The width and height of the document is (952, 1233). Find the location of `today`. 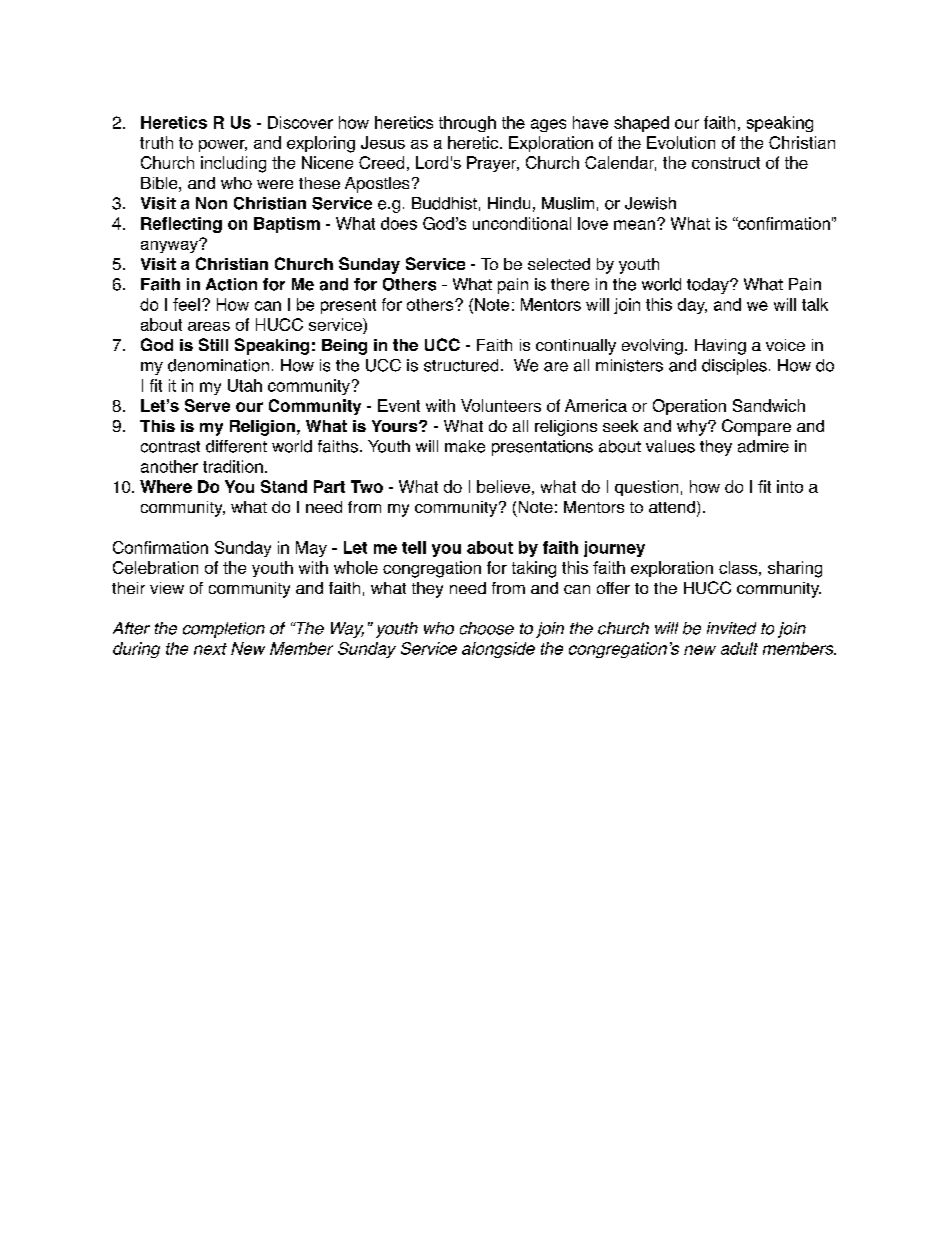

today is located at coordinates (709, 286).
